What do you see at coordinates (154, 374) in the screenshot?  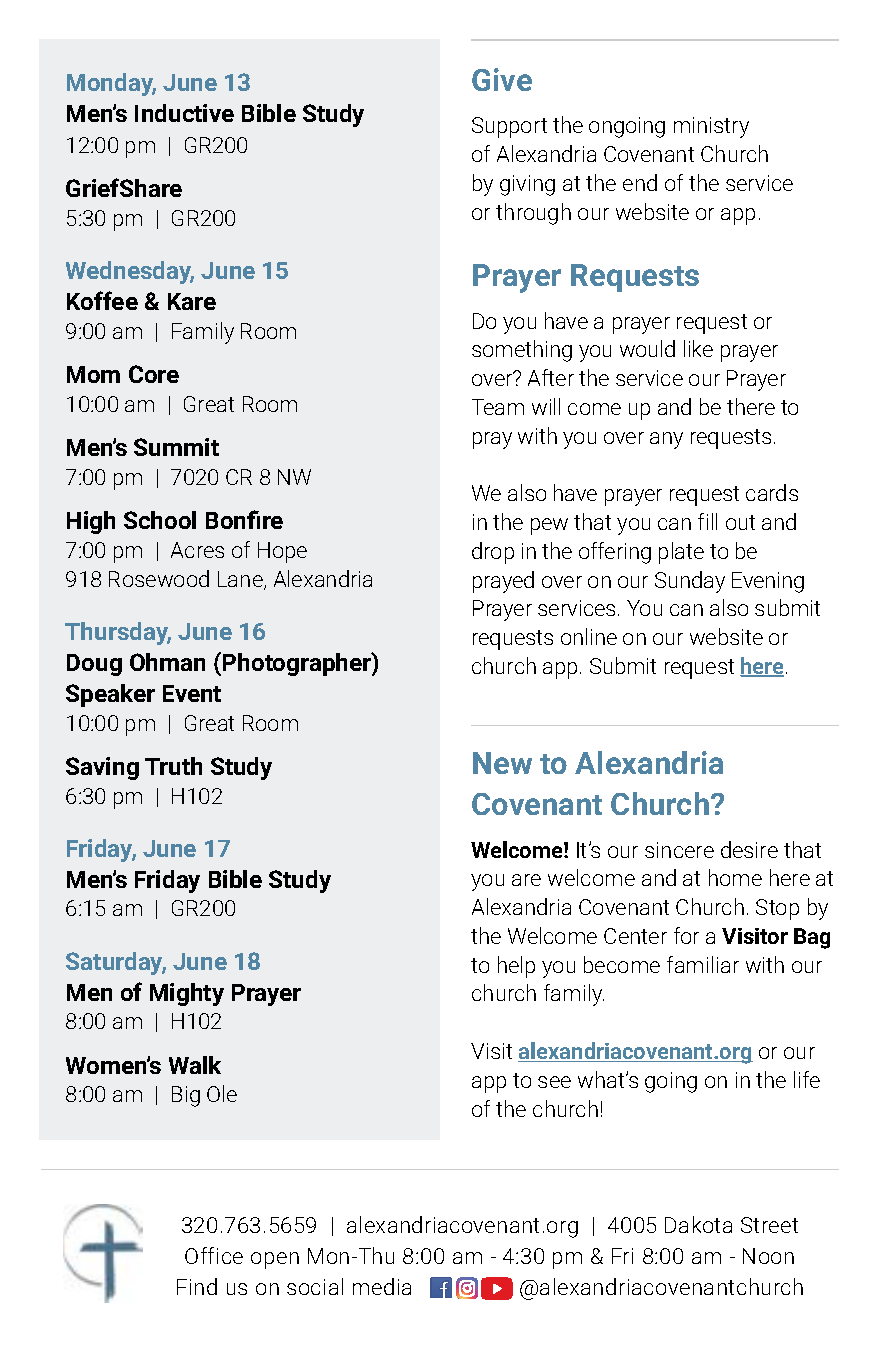 I see `Core` at bounding box center [154, 374].
